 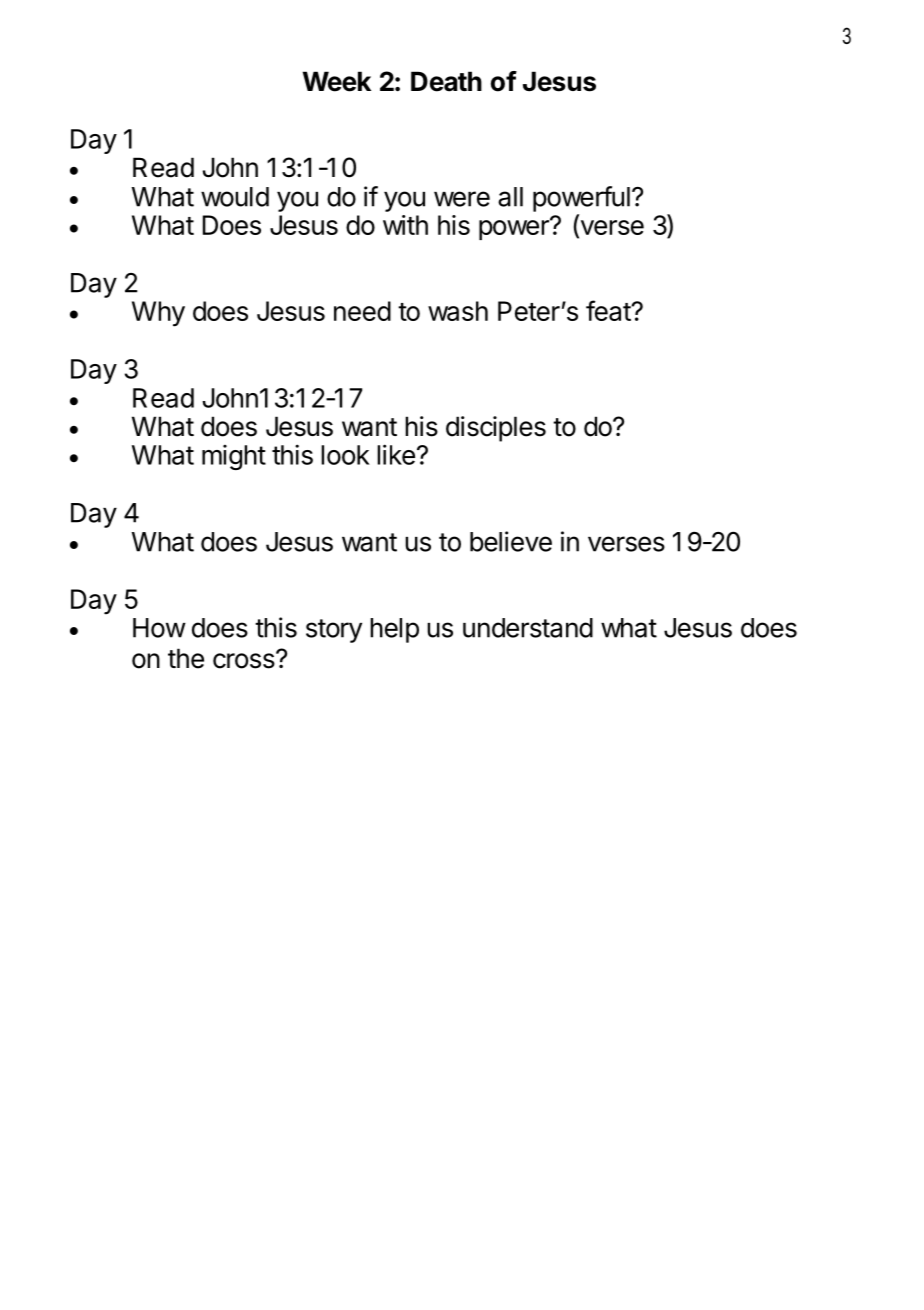 What do you see at coordinates (186, 658) in the screenshot?
I see `the` at bounding box center [186, 658].
